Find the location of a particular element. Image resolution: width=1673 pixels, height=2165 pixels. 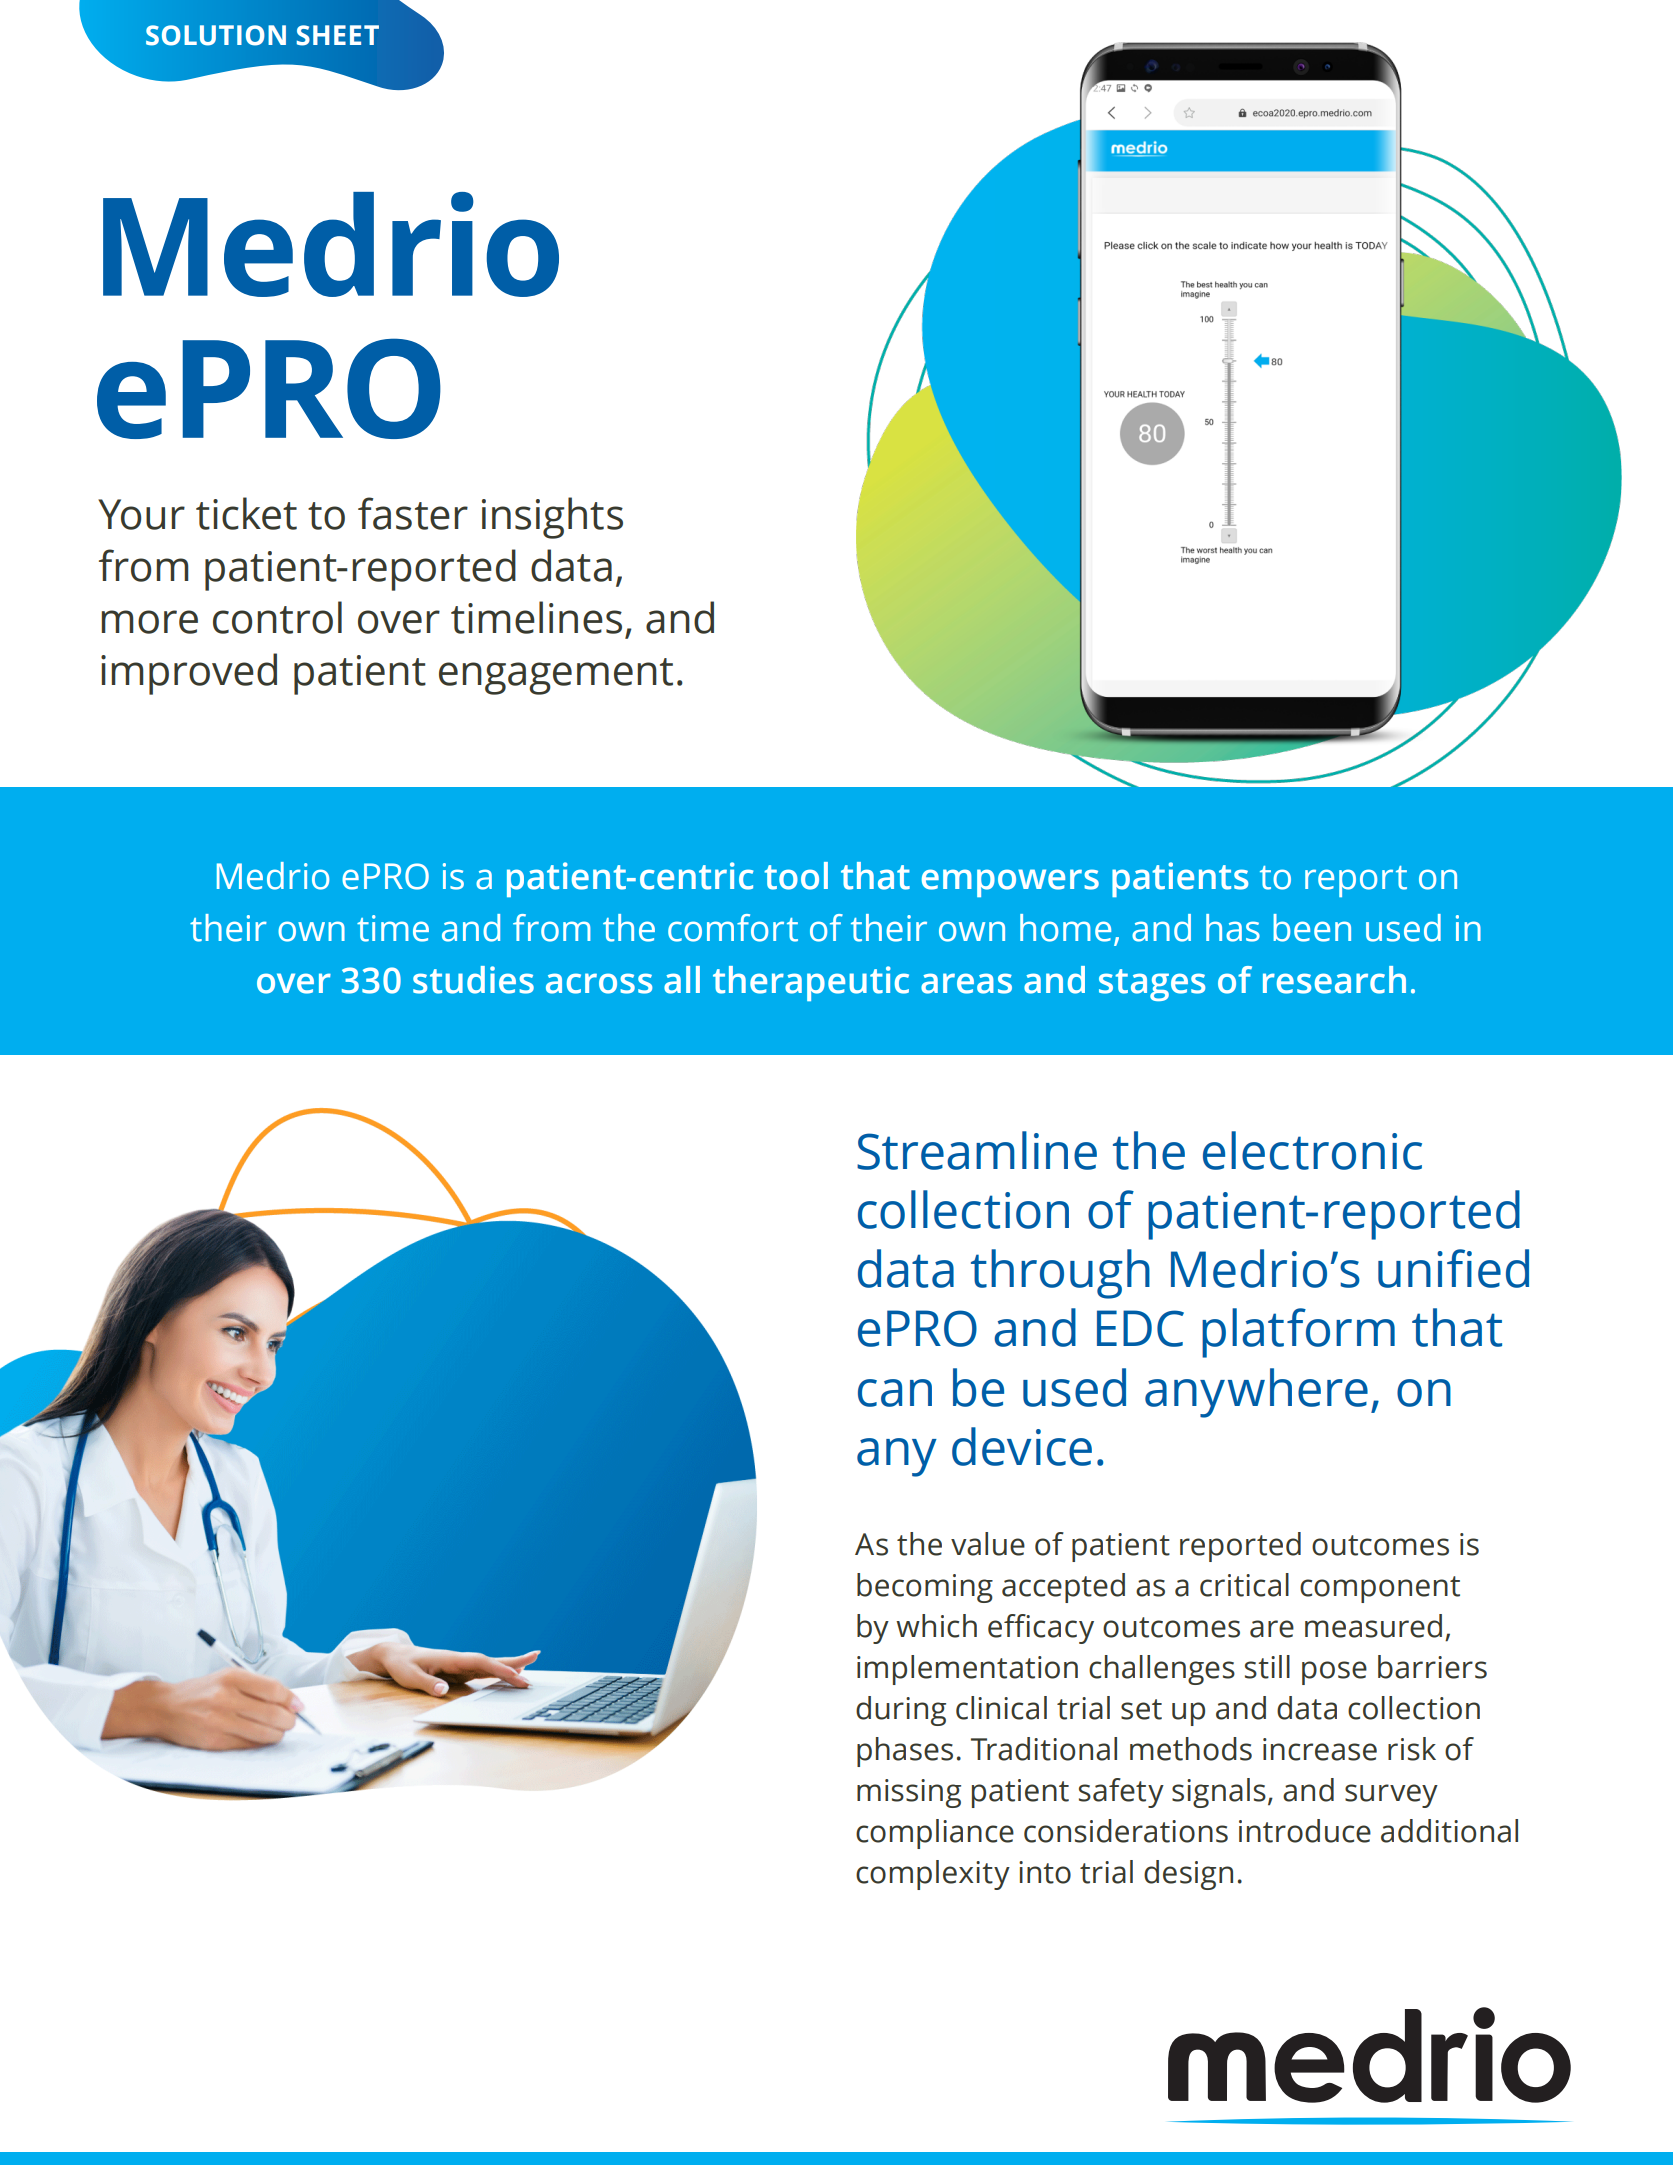

missing is located at coordinates (909, 1793).
